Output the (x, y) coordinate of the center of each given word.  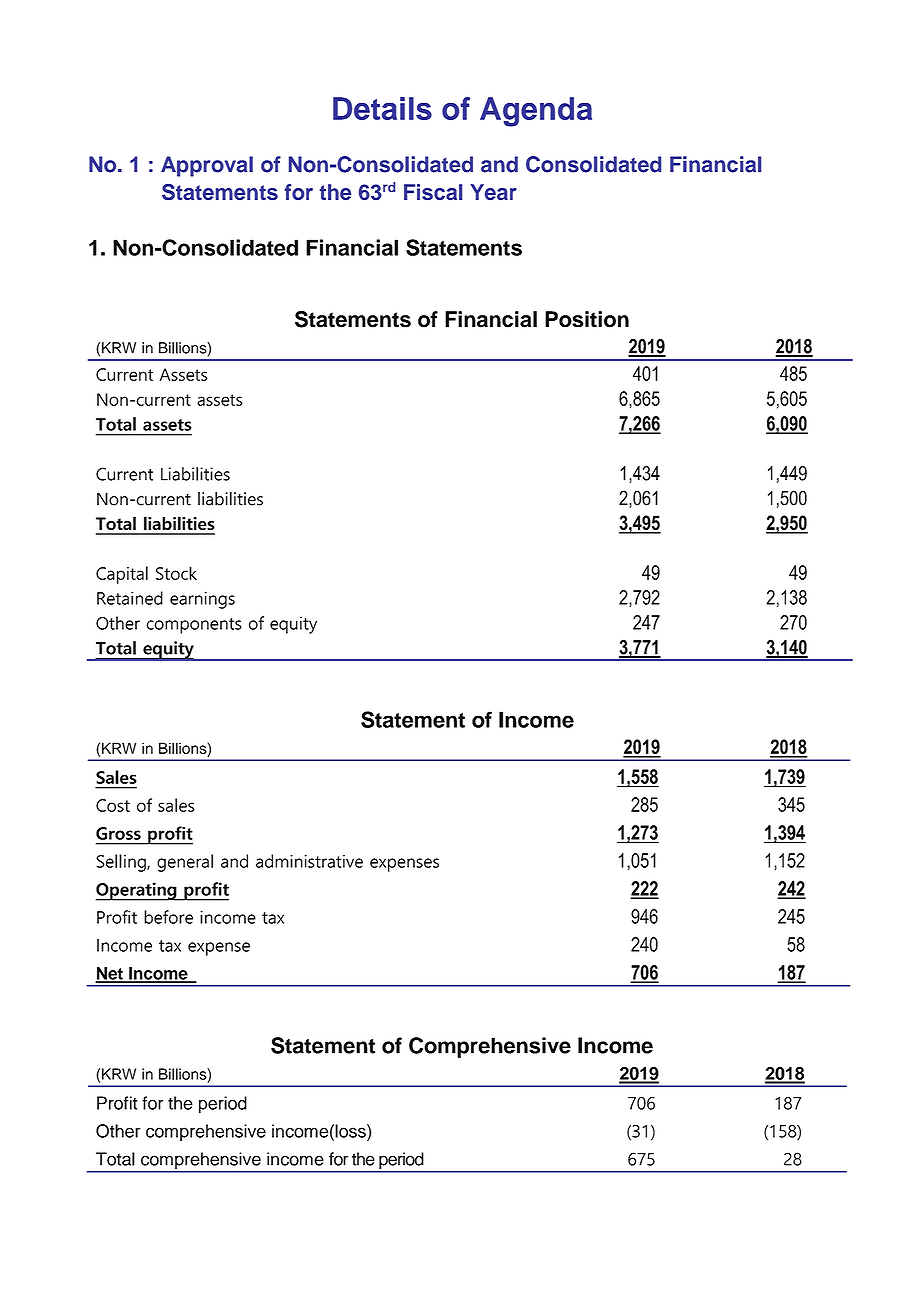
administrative (309, 861)
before (168, 917)
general (185, 863)
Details (382, 108)
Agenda (536, 112)
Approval (207, 166)
